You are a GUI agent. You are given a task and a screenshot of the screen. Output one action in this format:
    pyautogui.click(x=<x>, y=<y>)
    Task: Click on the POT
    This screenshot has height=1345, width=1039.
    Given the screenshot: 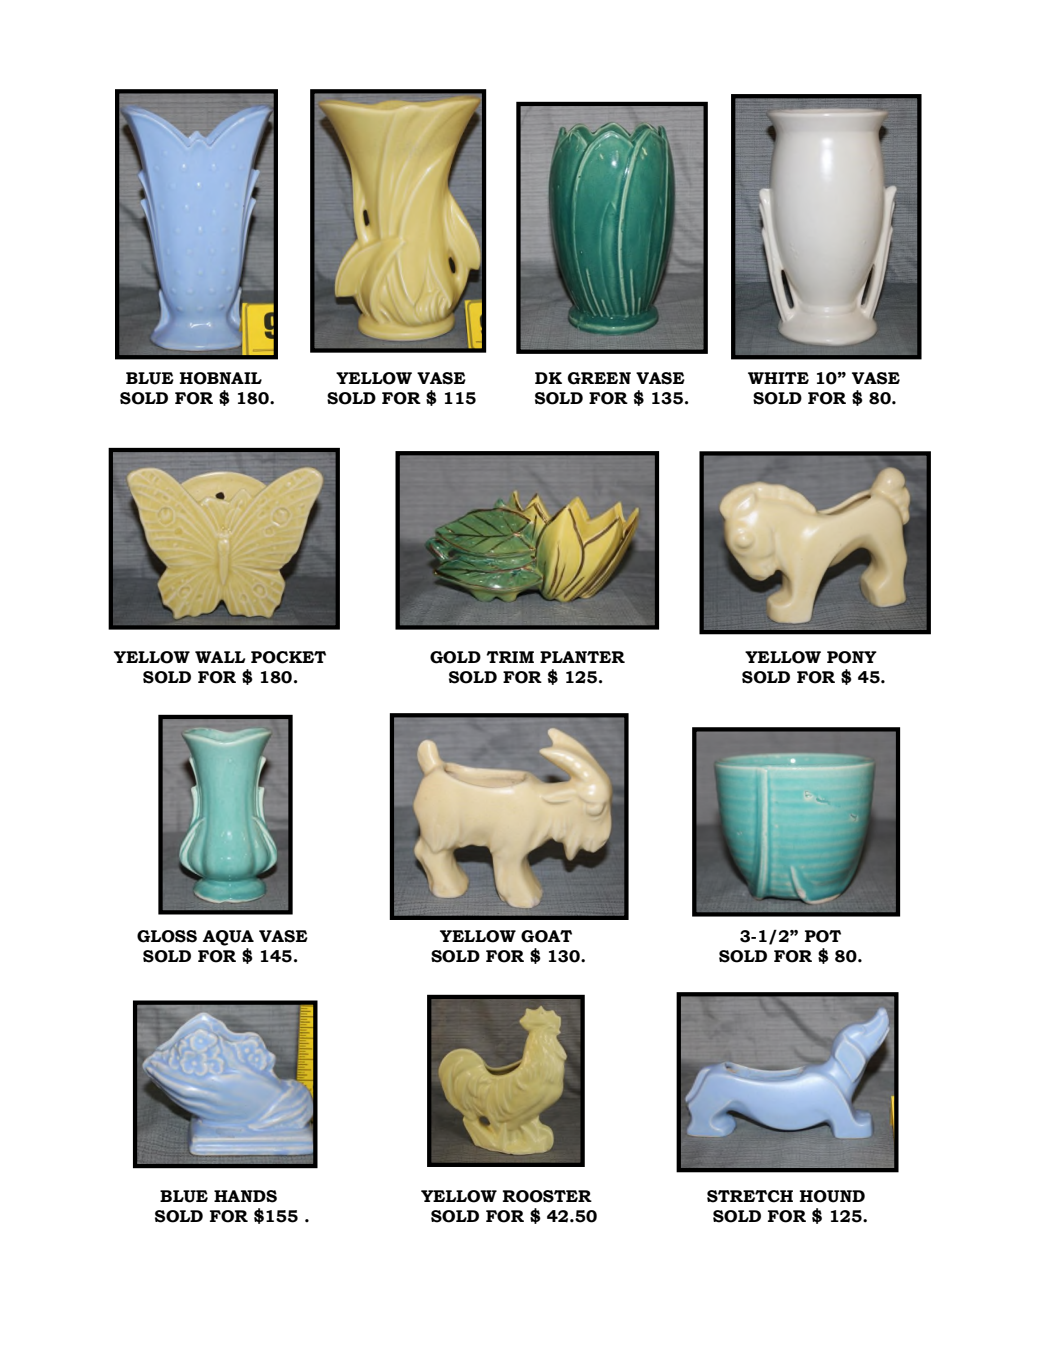 What is the action you would take?
    pyautogui.click(x=823, y=936)
